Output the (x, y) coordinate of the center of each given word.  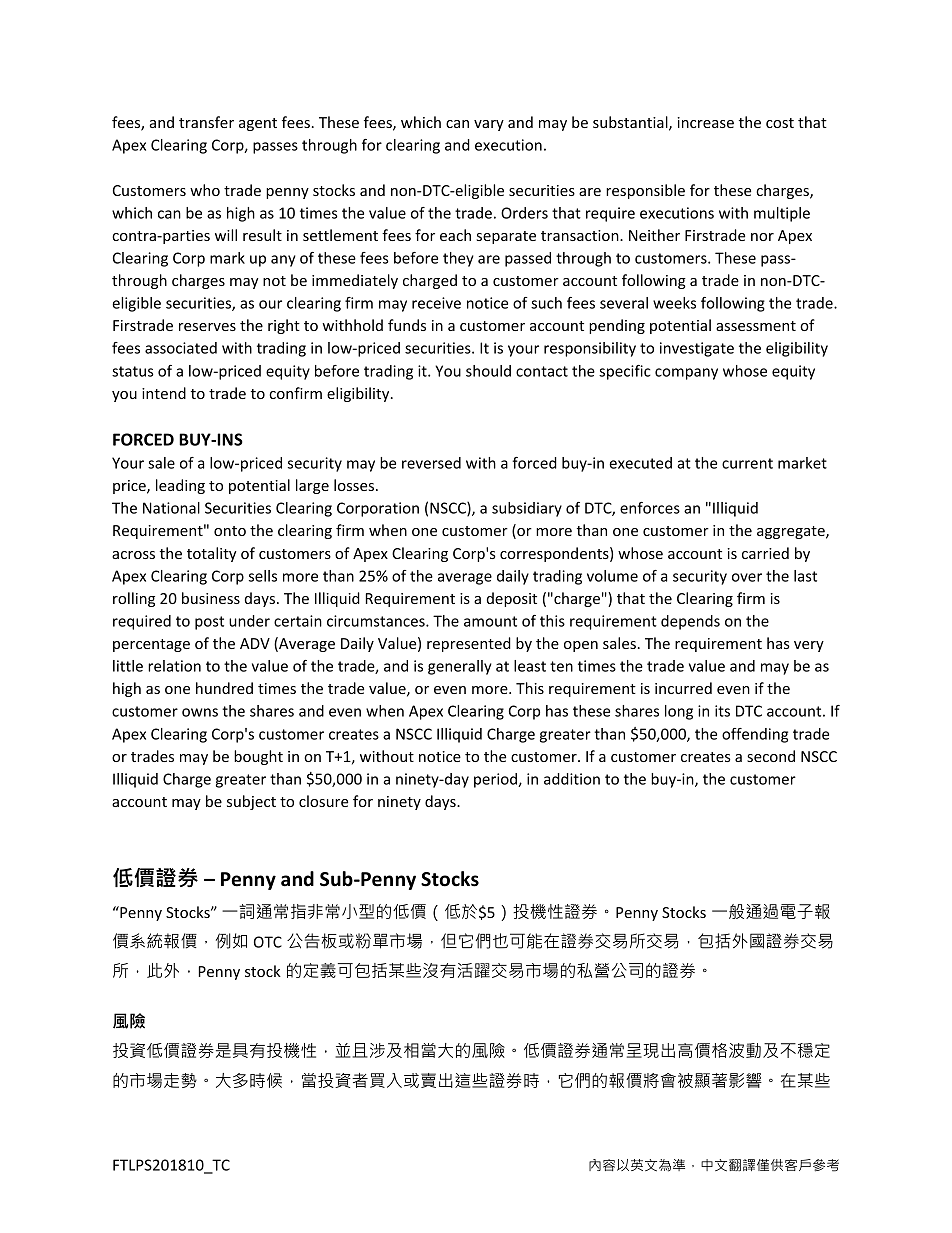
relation (174, 666)
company (686, 374)
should (488, 371)
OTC (268, 942)
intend (164, 393)
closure (323, 801)
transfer (206, 122)
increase (705, 122)
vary (489, 125)
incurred (683, 688)
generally (460, 667)
